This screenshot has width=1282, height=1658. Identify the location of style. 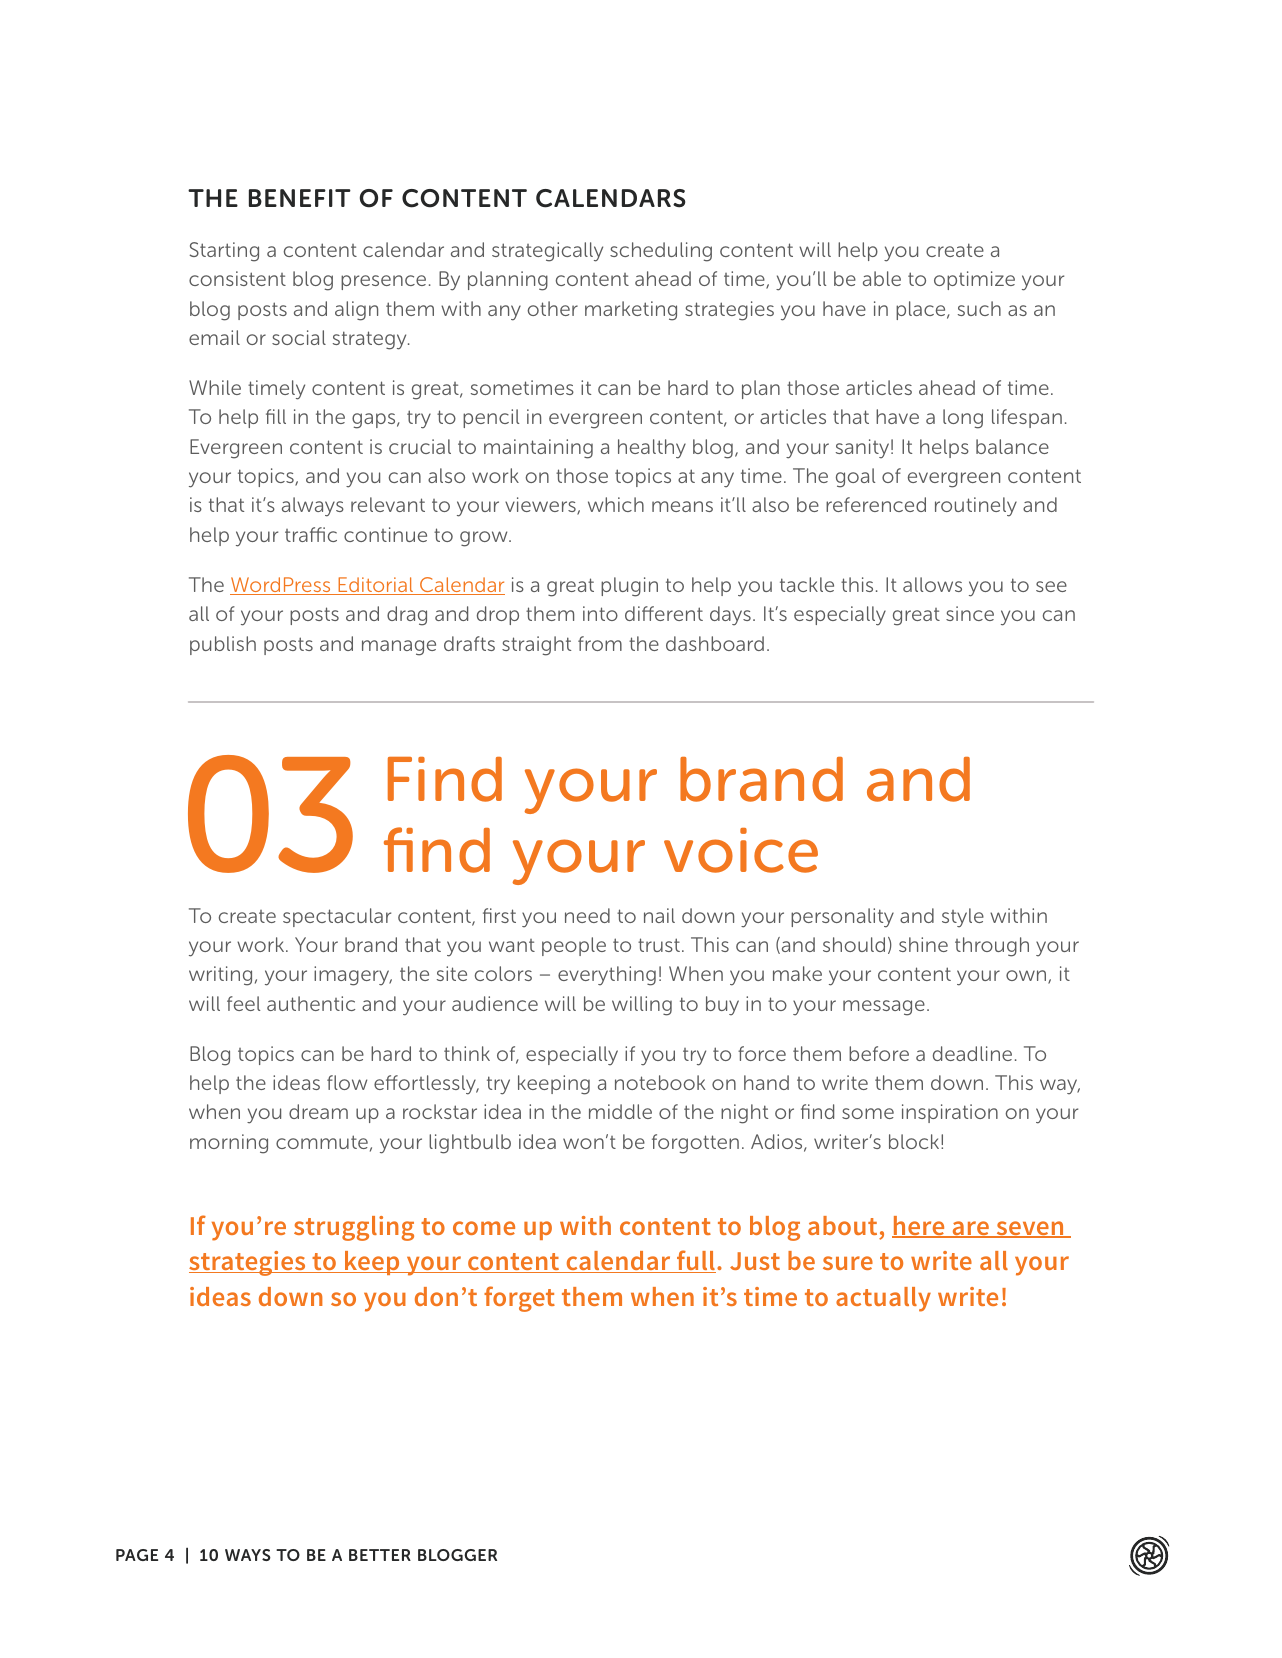
(963, 917).
